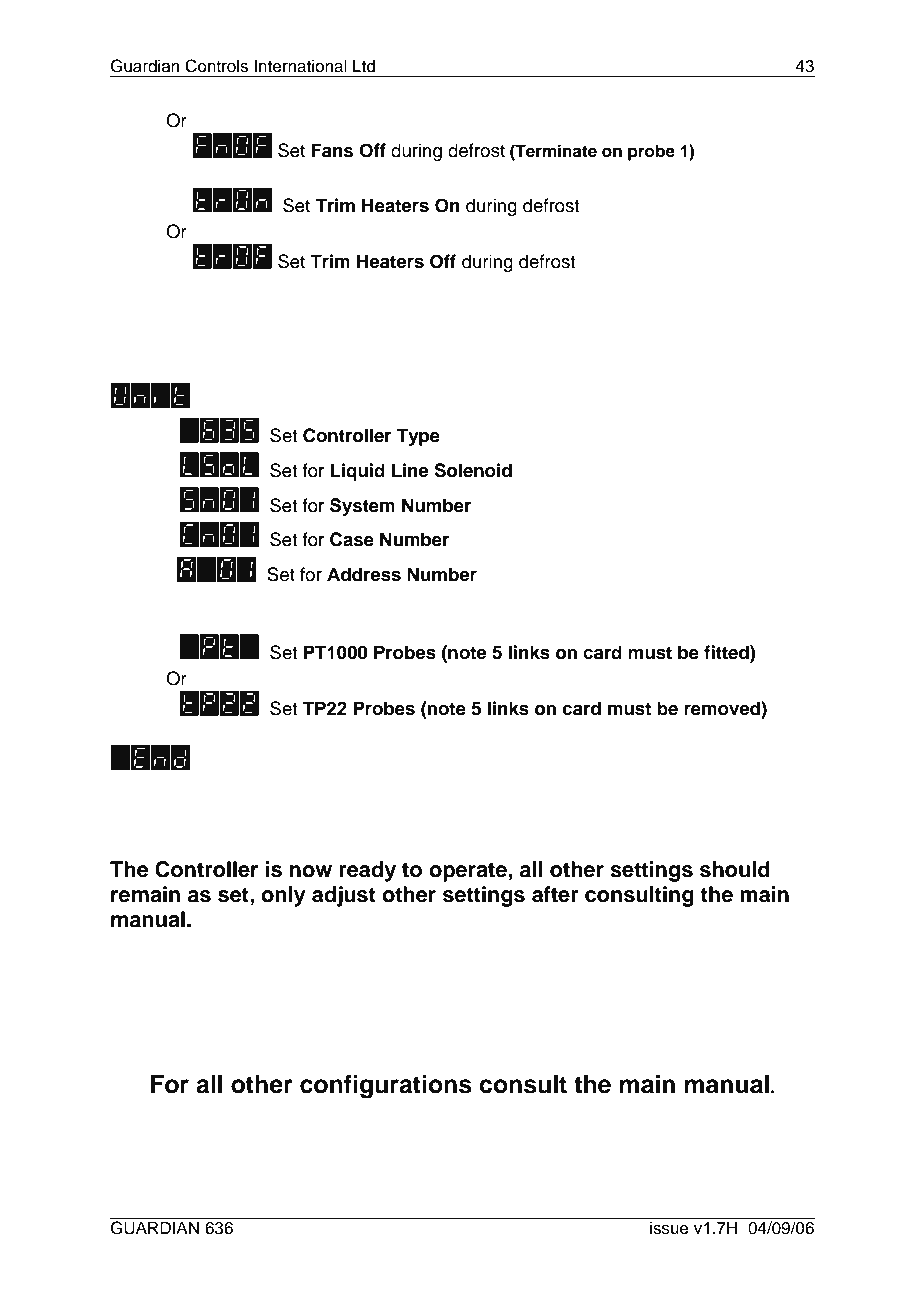 Image resolution: width=924 pixels, height=1308 pixels. Describe the element at coordinates (386, 1087) in the screenshot. I see `configurations` at that location.
